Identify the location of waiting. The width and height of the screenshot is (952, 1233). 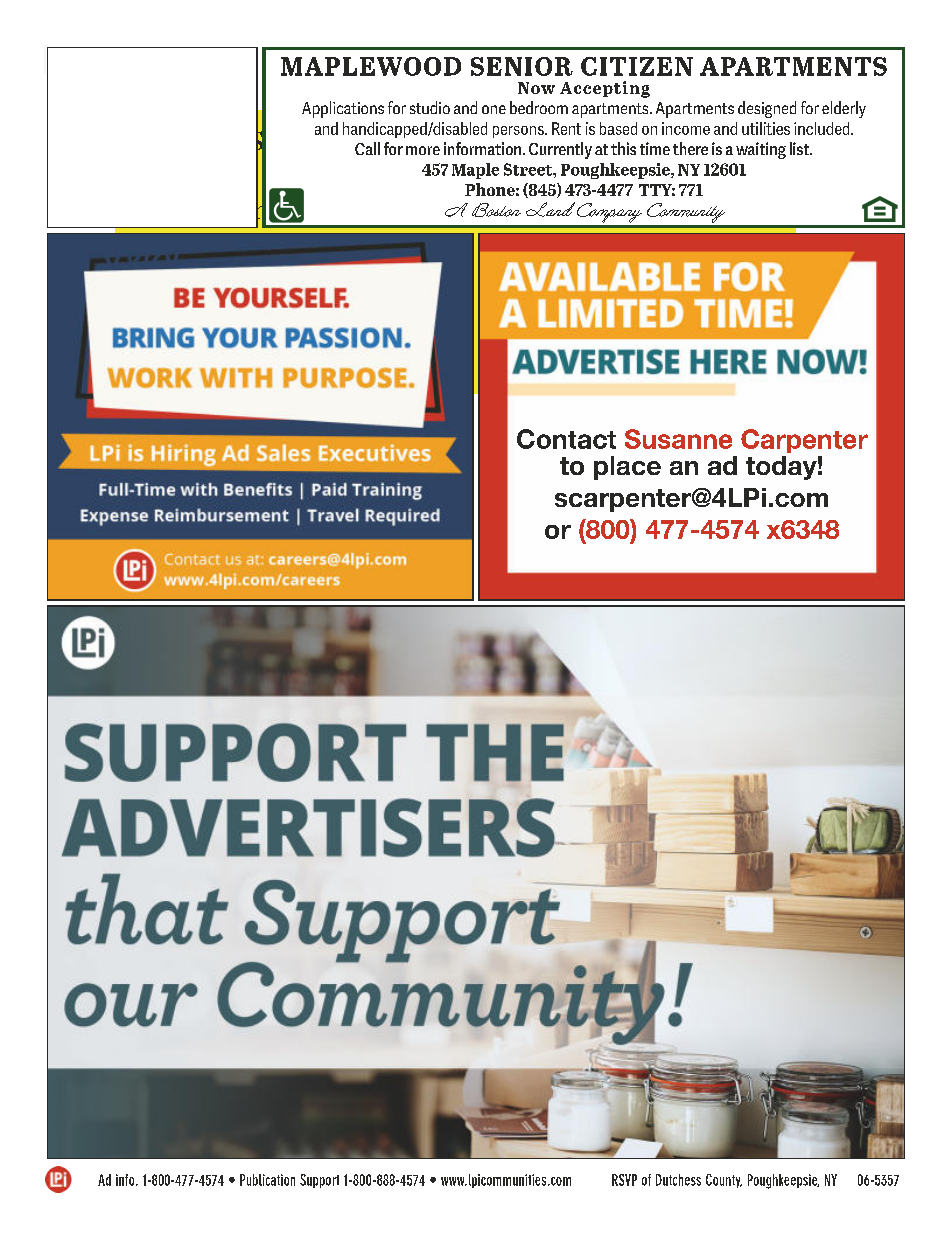
(761, 150).
